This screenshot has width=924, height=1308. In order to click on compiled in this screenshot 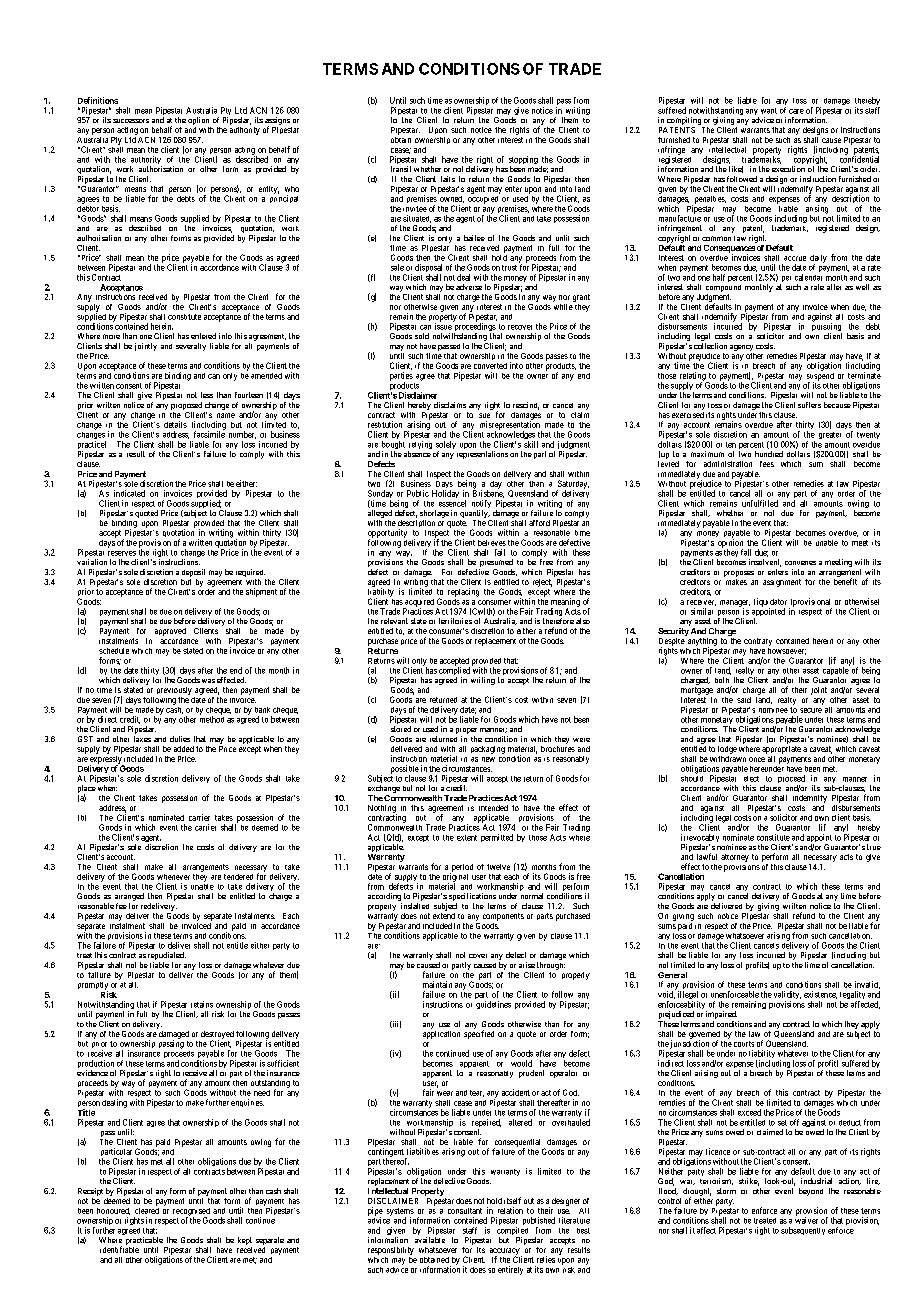, I will do `click(512, 1232)`.
